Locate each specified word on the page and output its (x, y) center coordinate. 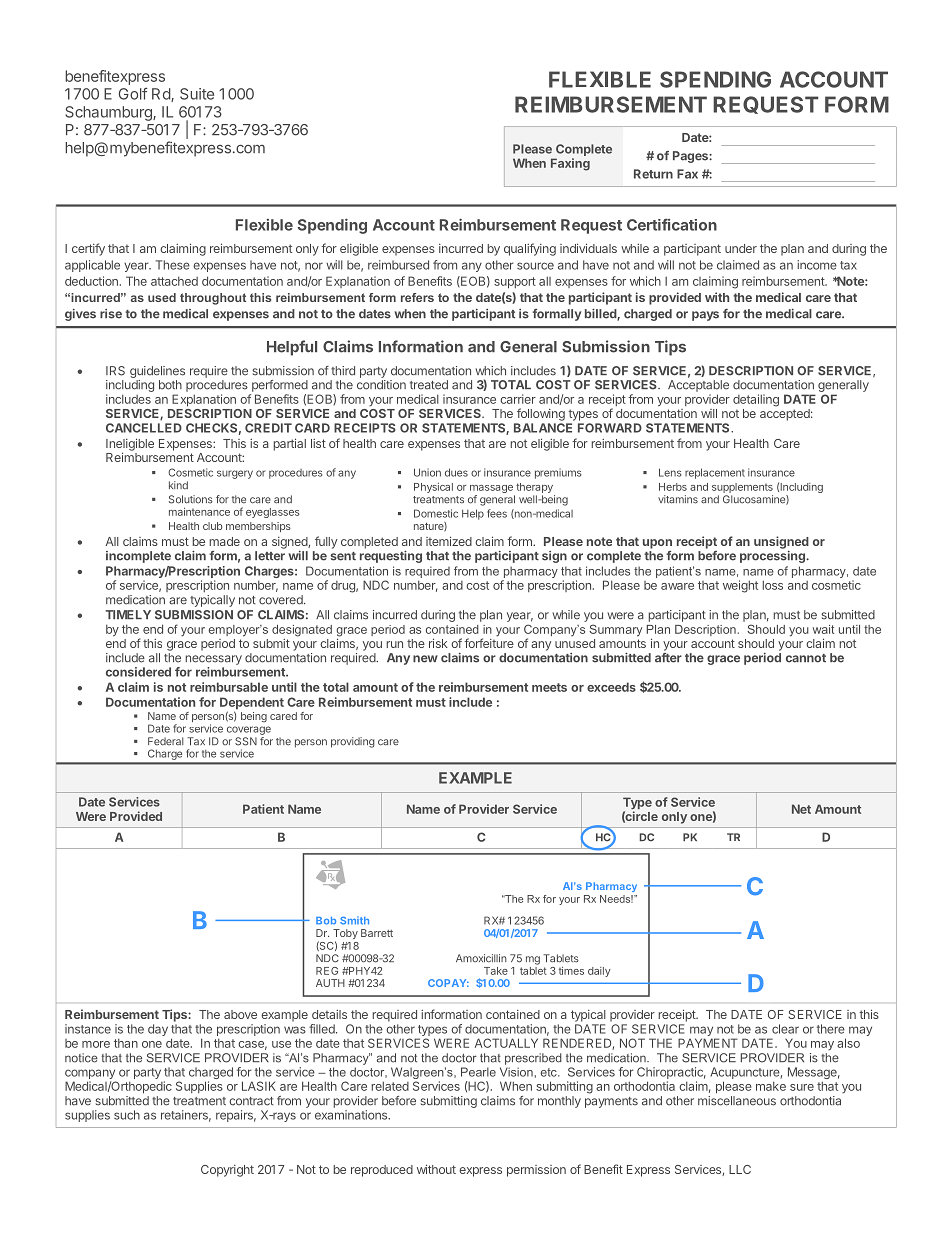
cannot (806, 658)
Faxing (570, 164)
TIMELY (128, 614)
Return (653, 174)
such (127, 1115)
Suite (197, 94)
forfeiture (489, 642)
